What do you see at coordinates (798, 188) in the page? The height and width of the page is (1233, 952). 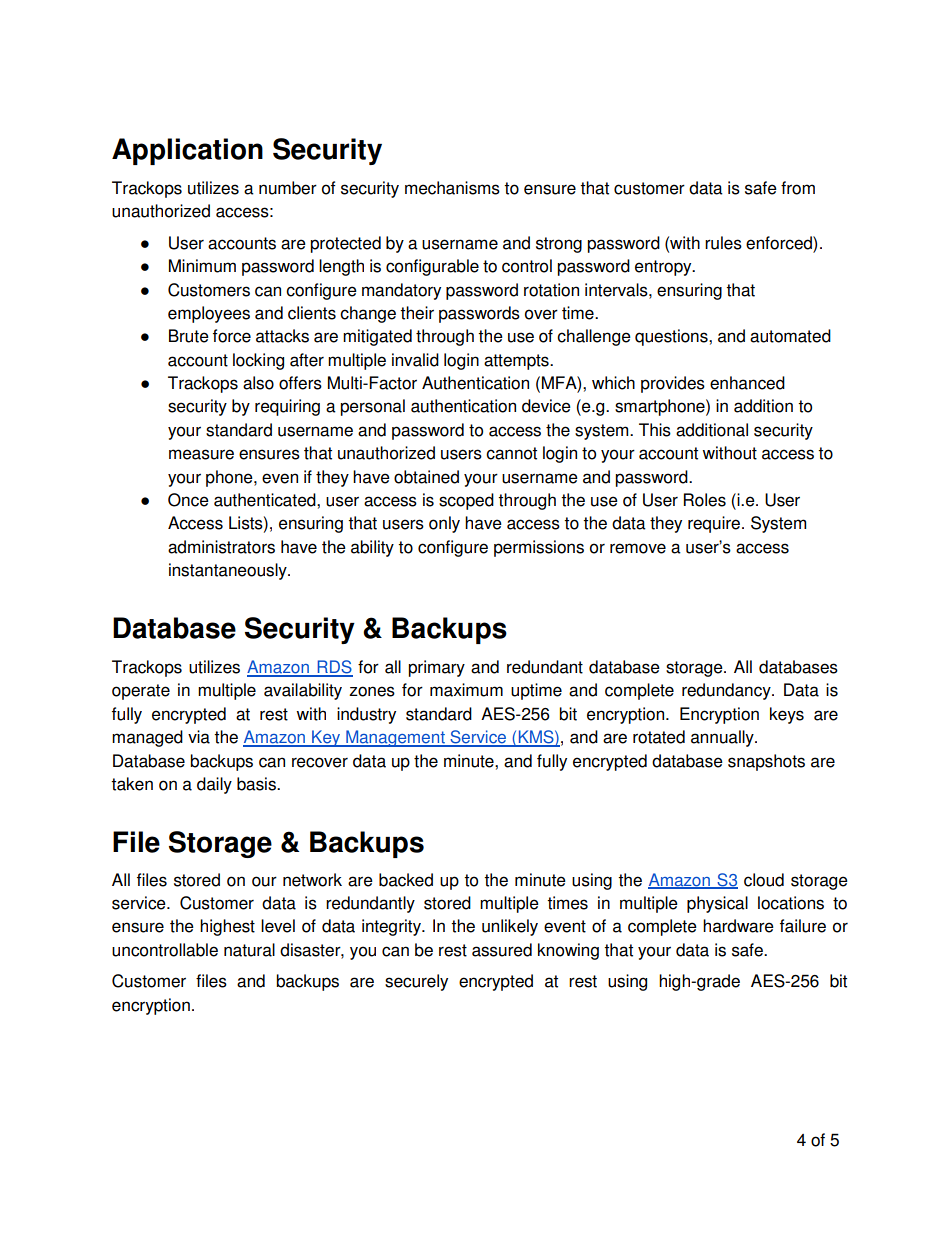 I see `from` at bounding box center [798, 188].
